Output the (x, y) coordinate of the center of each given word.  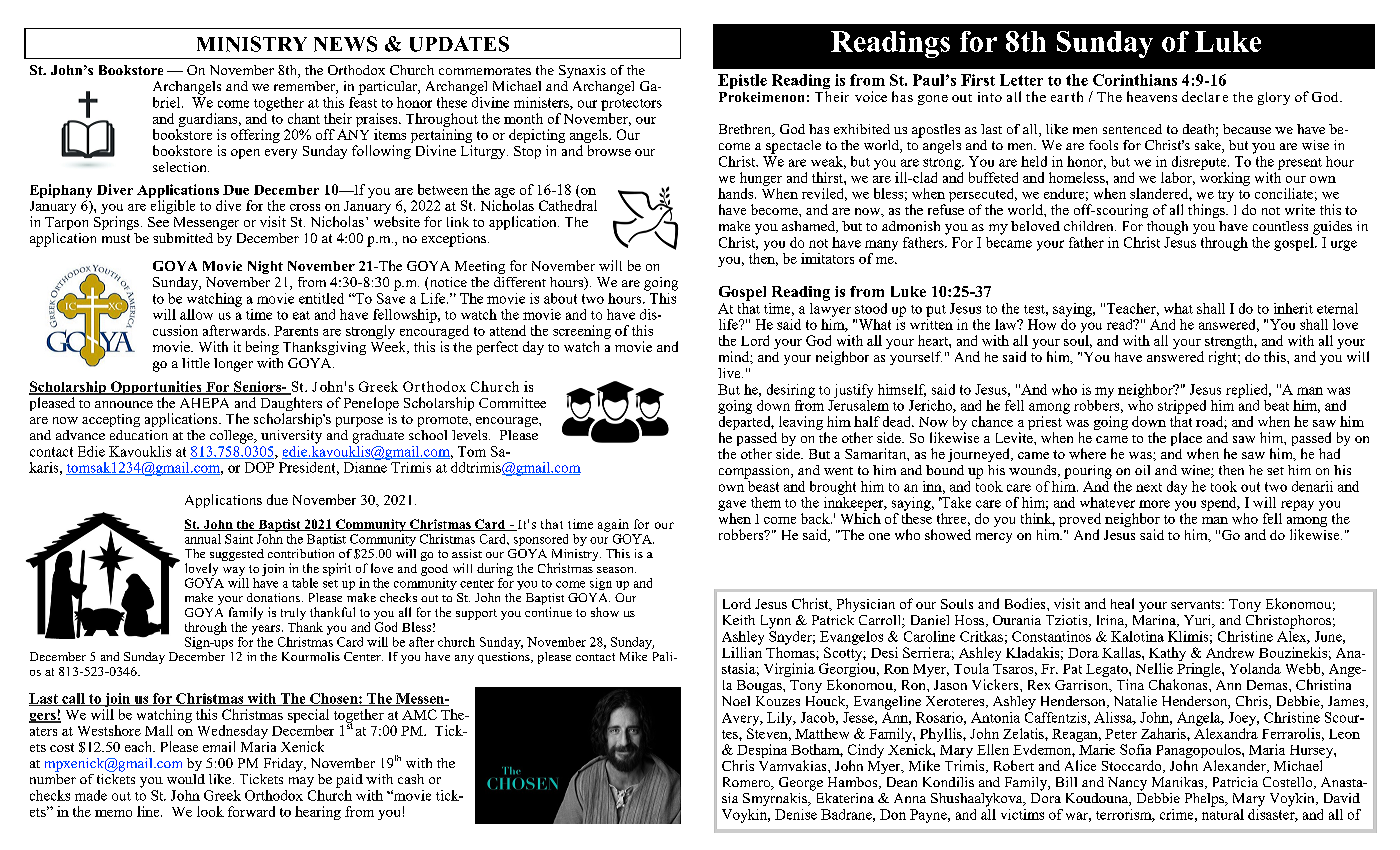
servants (1197, 604)
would (186, 779)
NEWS (345, 44)
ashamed (809, 227)
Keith (739, 620)
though (1167, 228)
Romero (747, 783)
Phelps (1205, 800)
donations (273, 597)
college (233, 437)
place (1186, 440)
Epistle (742, 81)
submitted (183, 238)
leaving (801, 423)
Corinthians (1135, 80)
